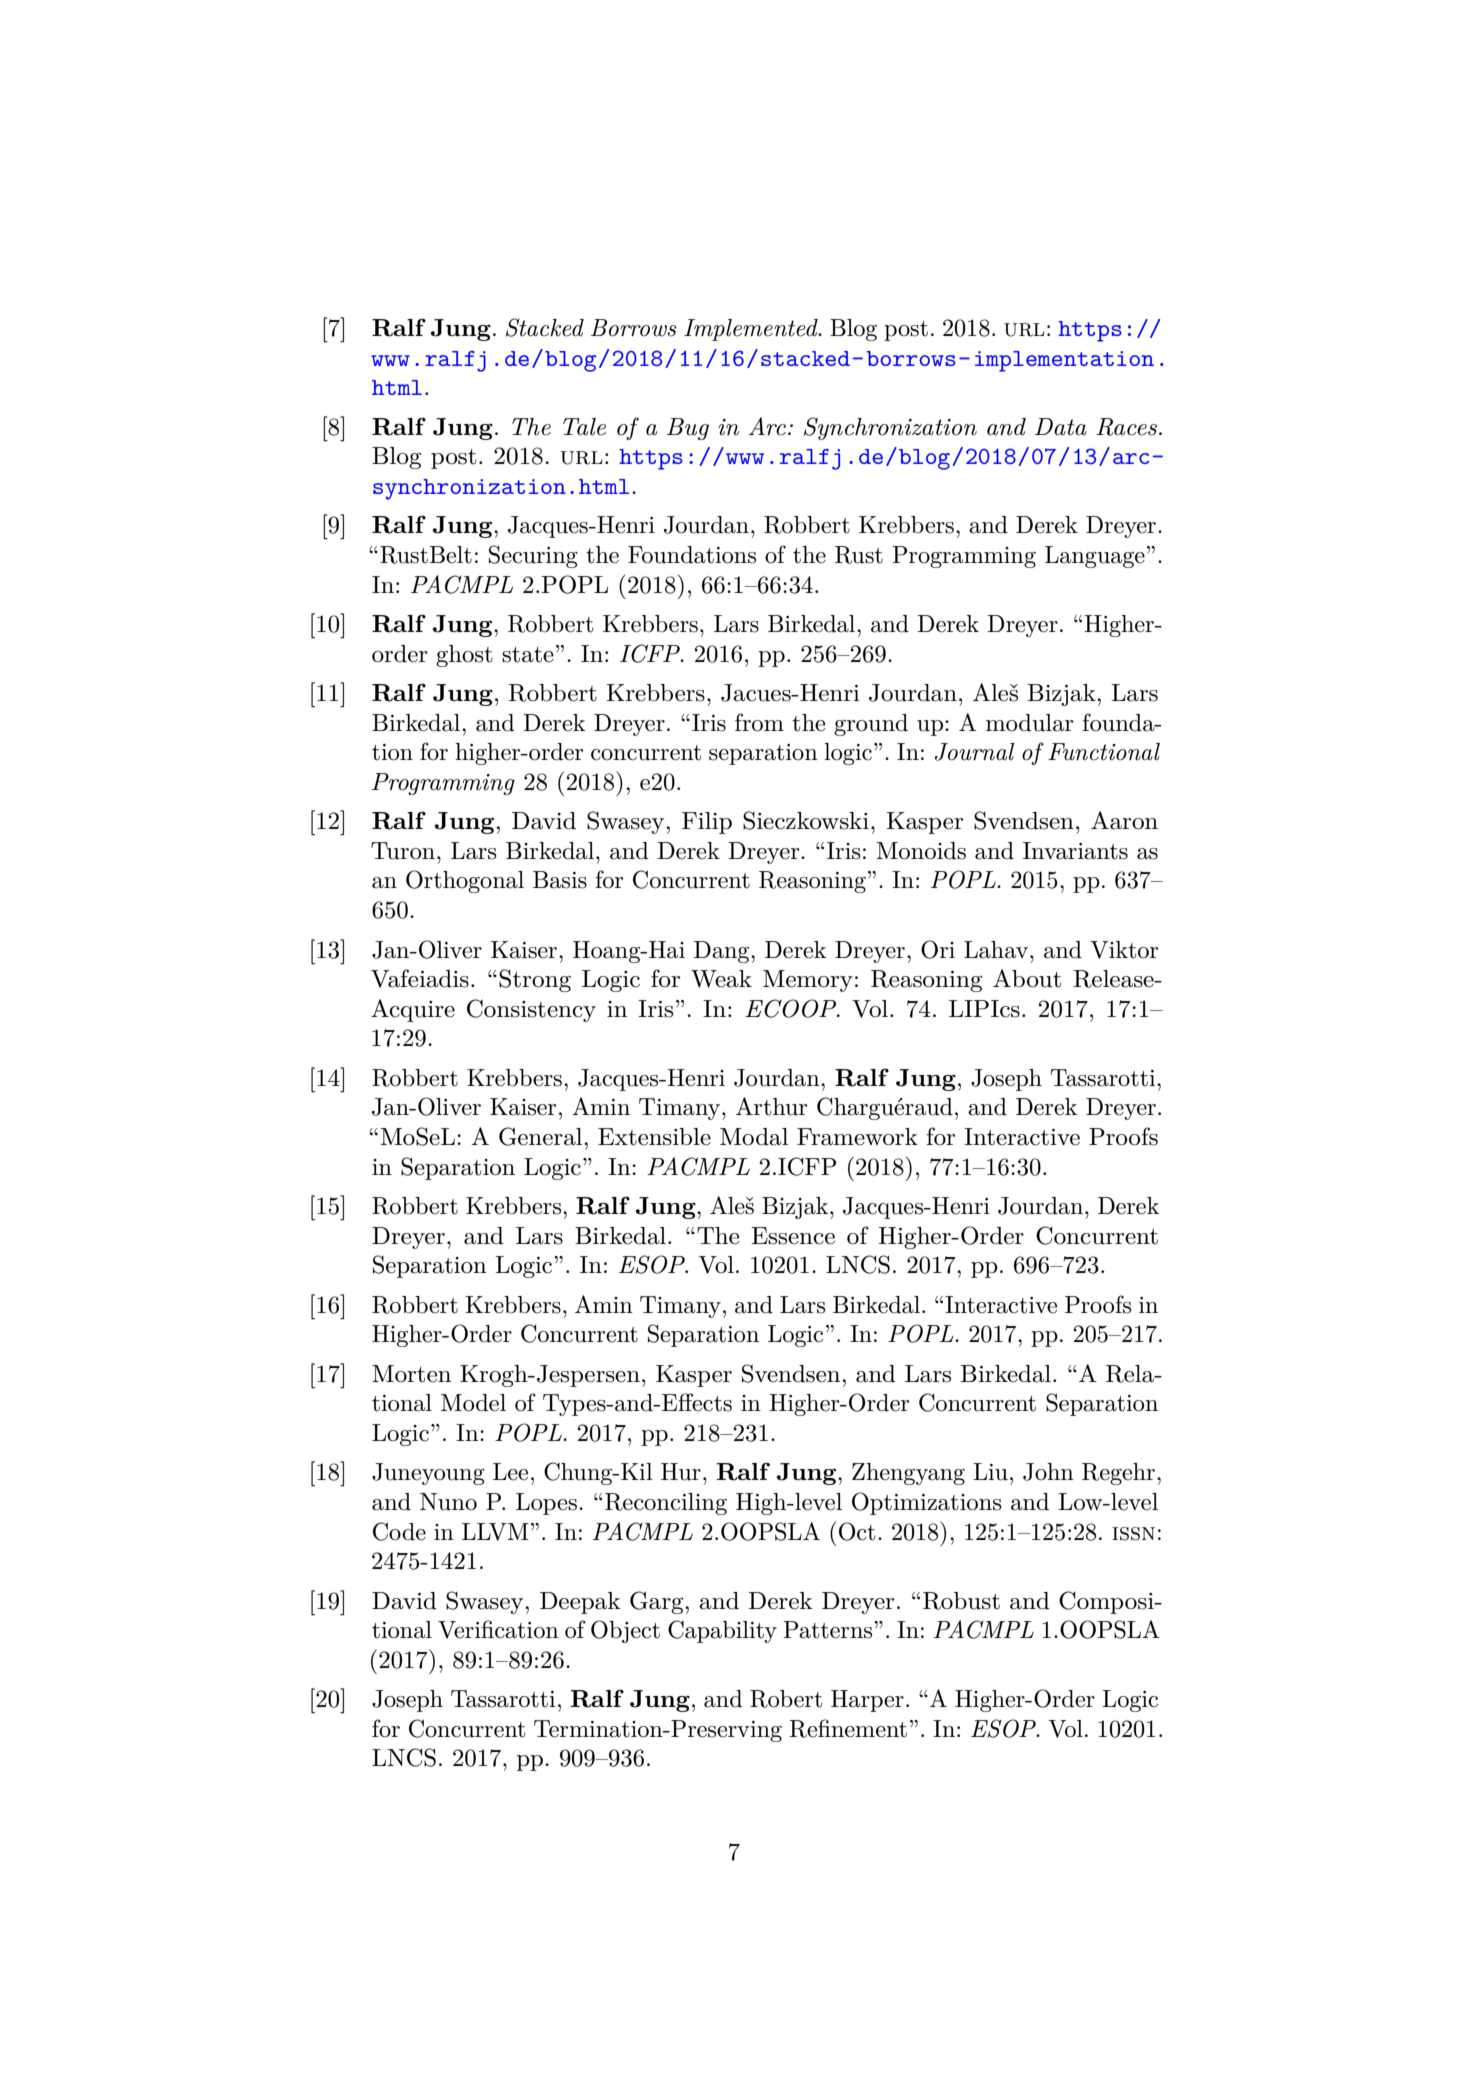  What do you see at coordinates (752, 330) in the screenshot?
I see `Implemented` at bounding box center [752, 330].
